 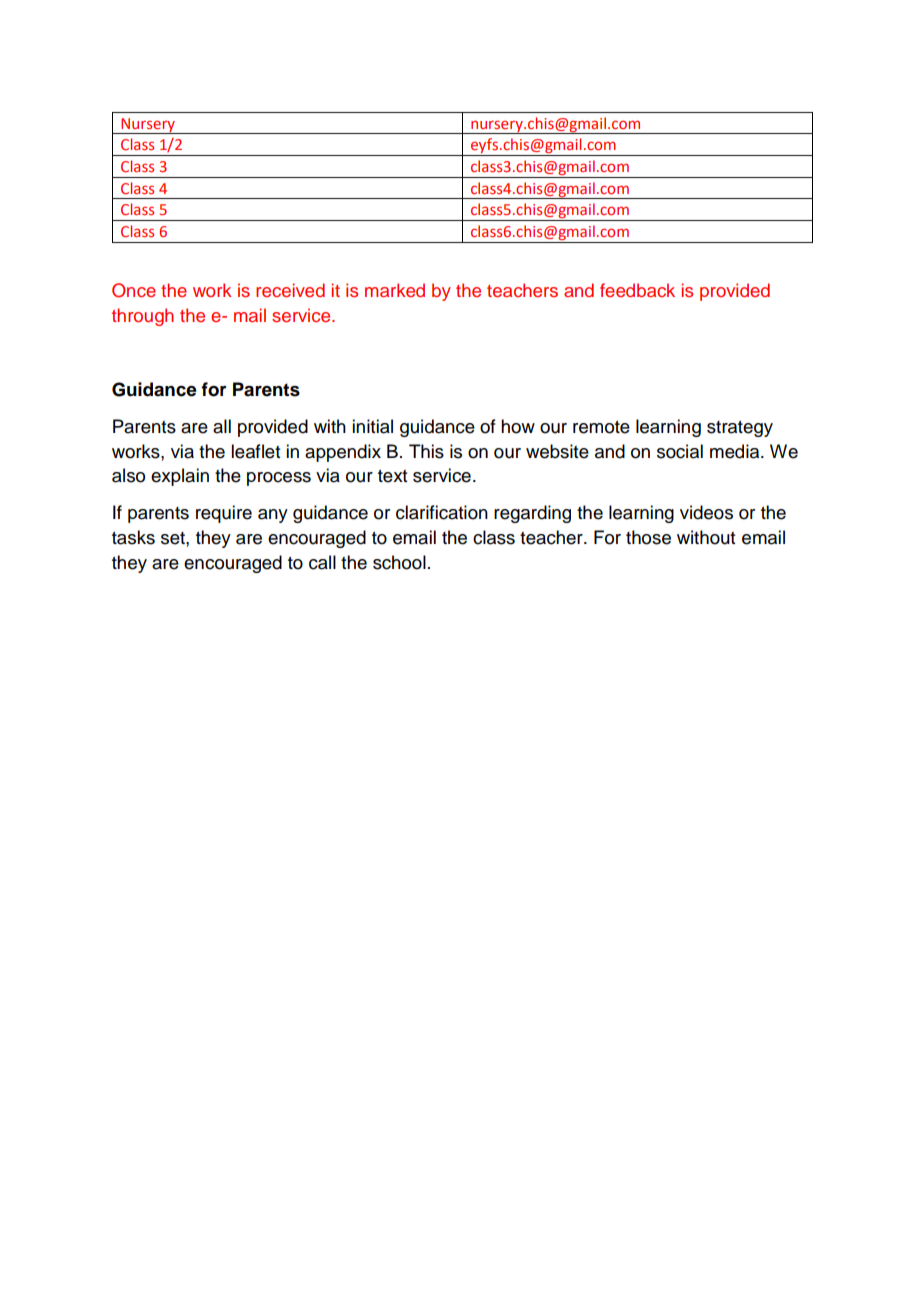 I want to click on explain, so click(x=180, y=477).
